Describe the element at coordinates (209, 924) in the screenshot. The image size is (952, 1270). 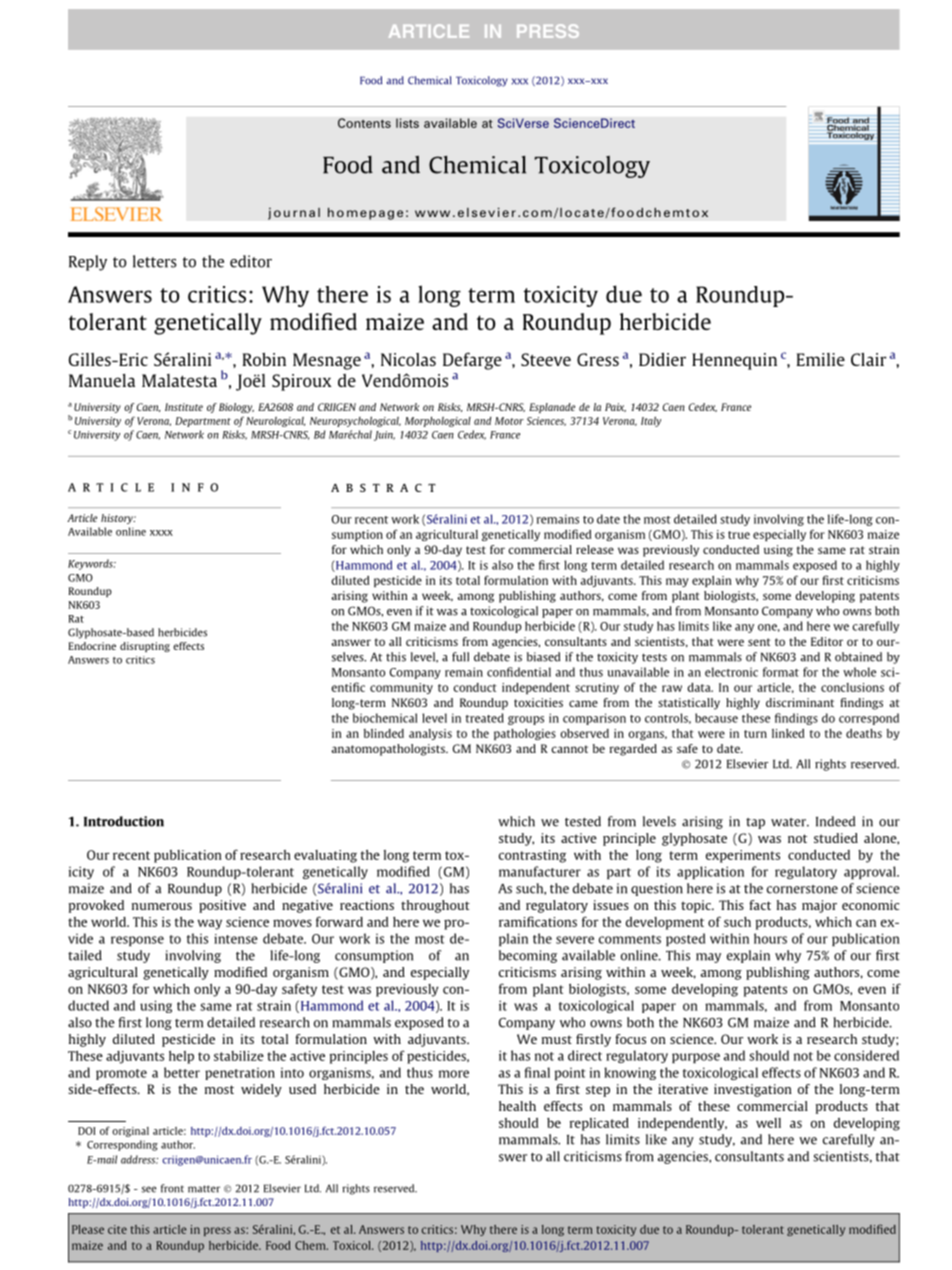
I see `way` at that location.
